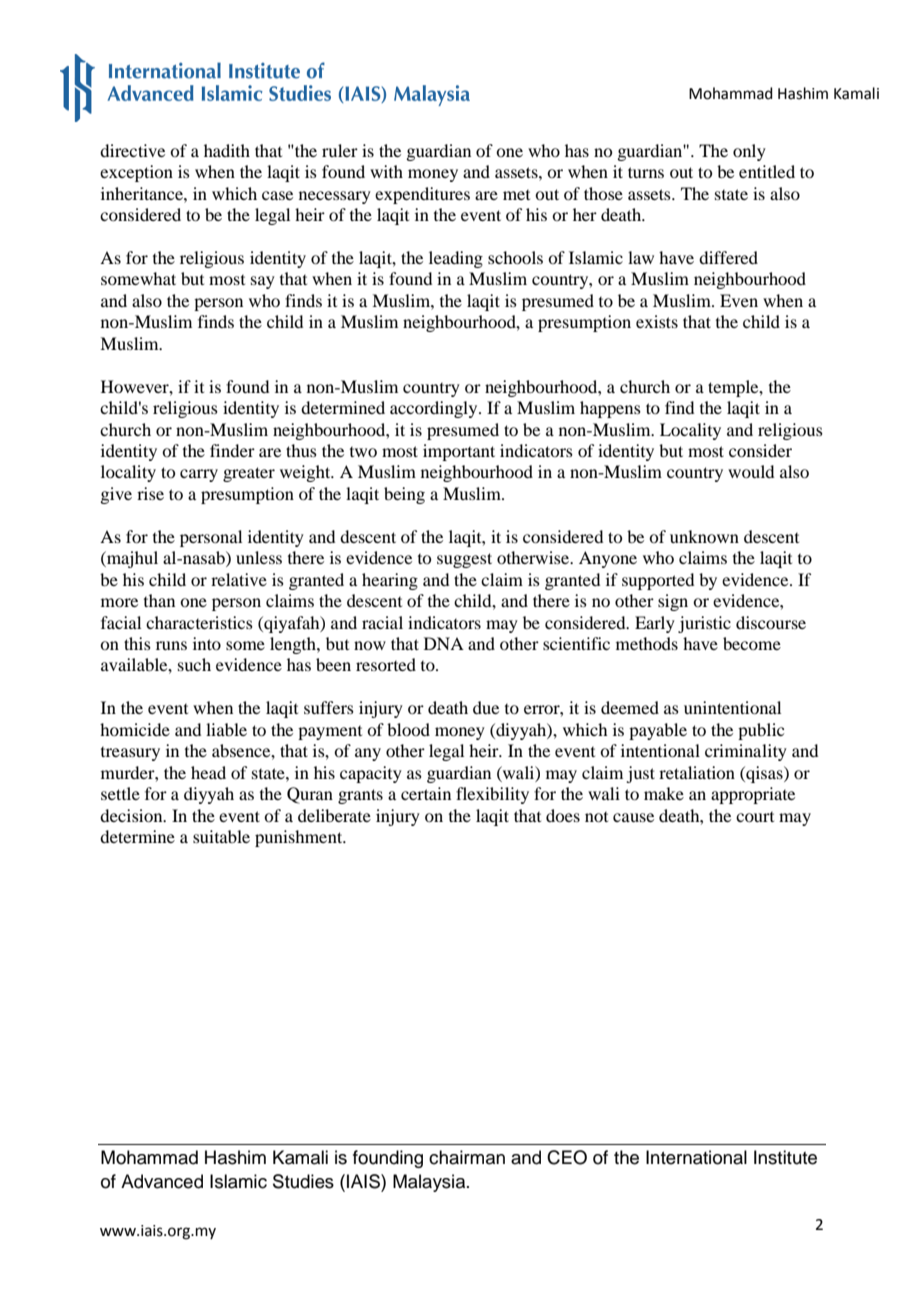 This page has width=924, height=1308. I want to click on expenditures, so click(422, 195).
